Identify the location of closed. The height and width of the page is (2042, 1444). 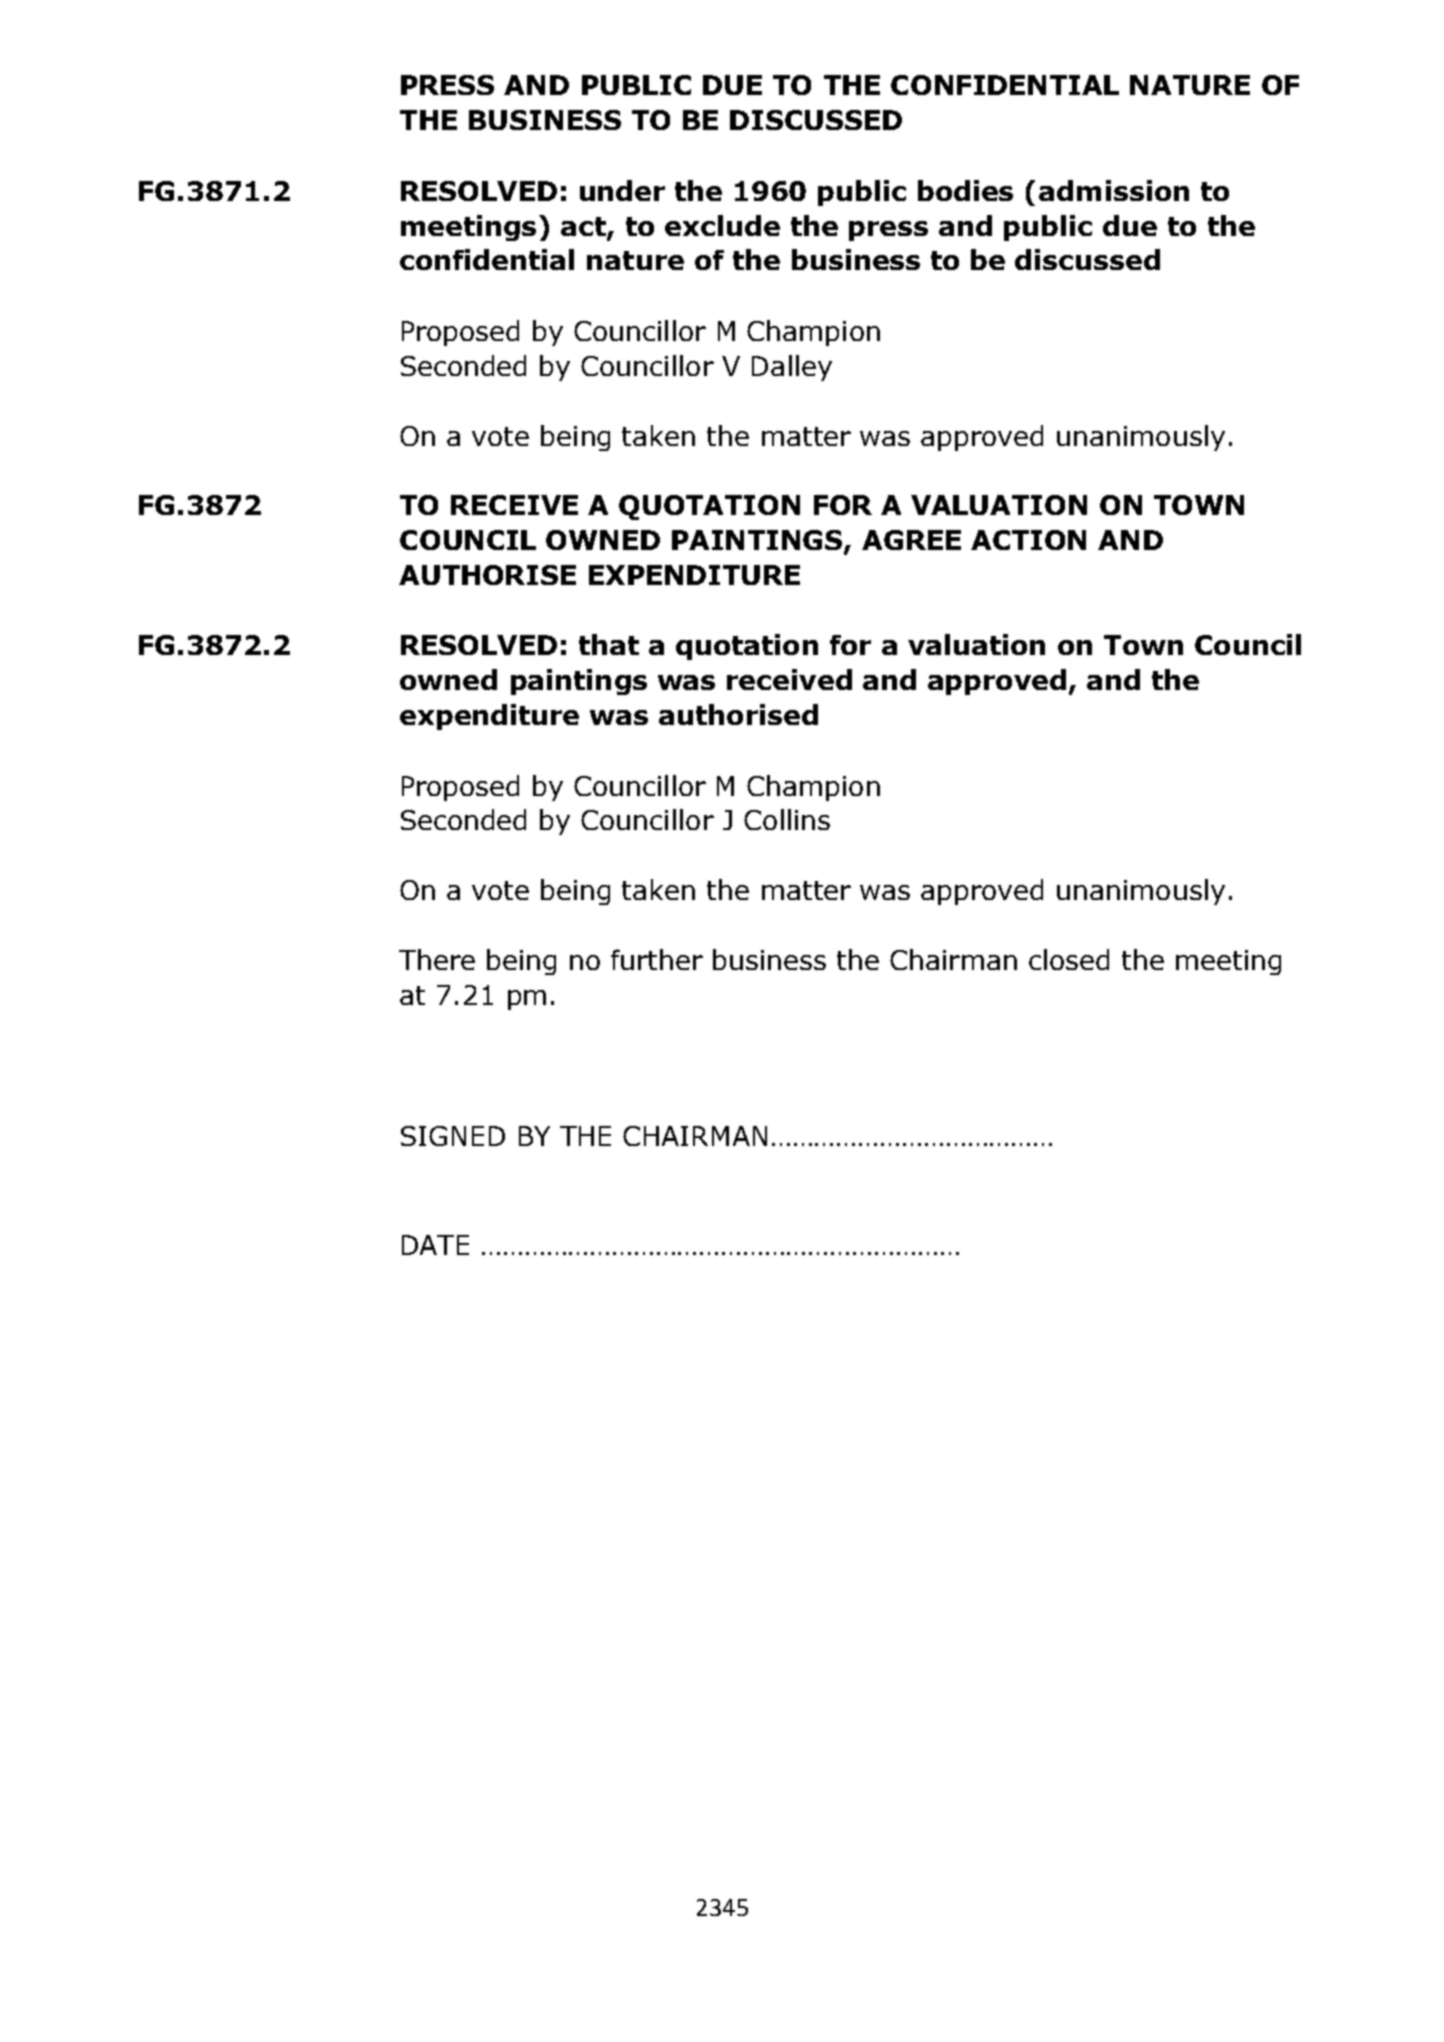
(1069, 959).
